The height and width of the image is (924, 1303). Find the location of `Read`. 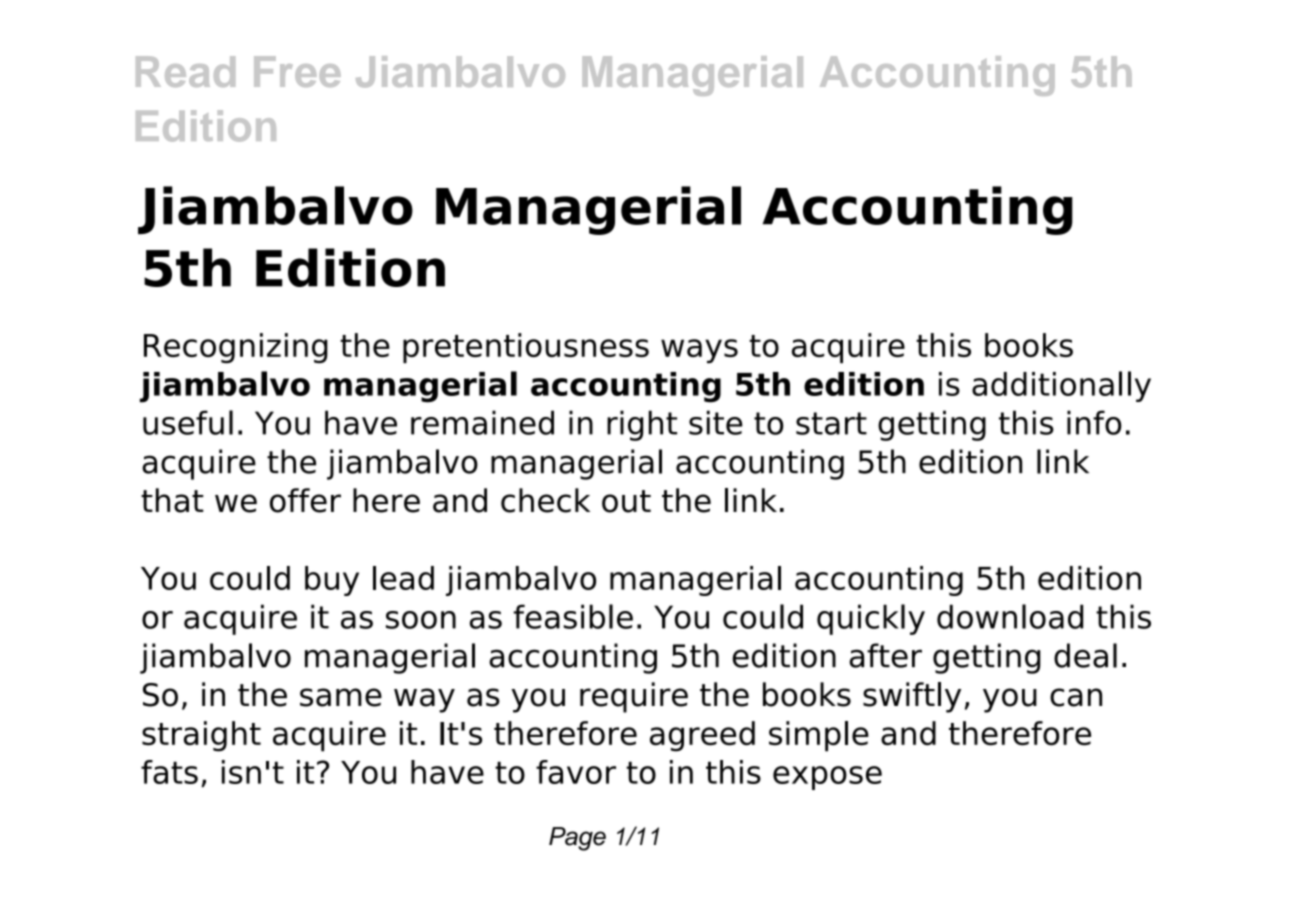

Read is located at coordinates (185, 71).
